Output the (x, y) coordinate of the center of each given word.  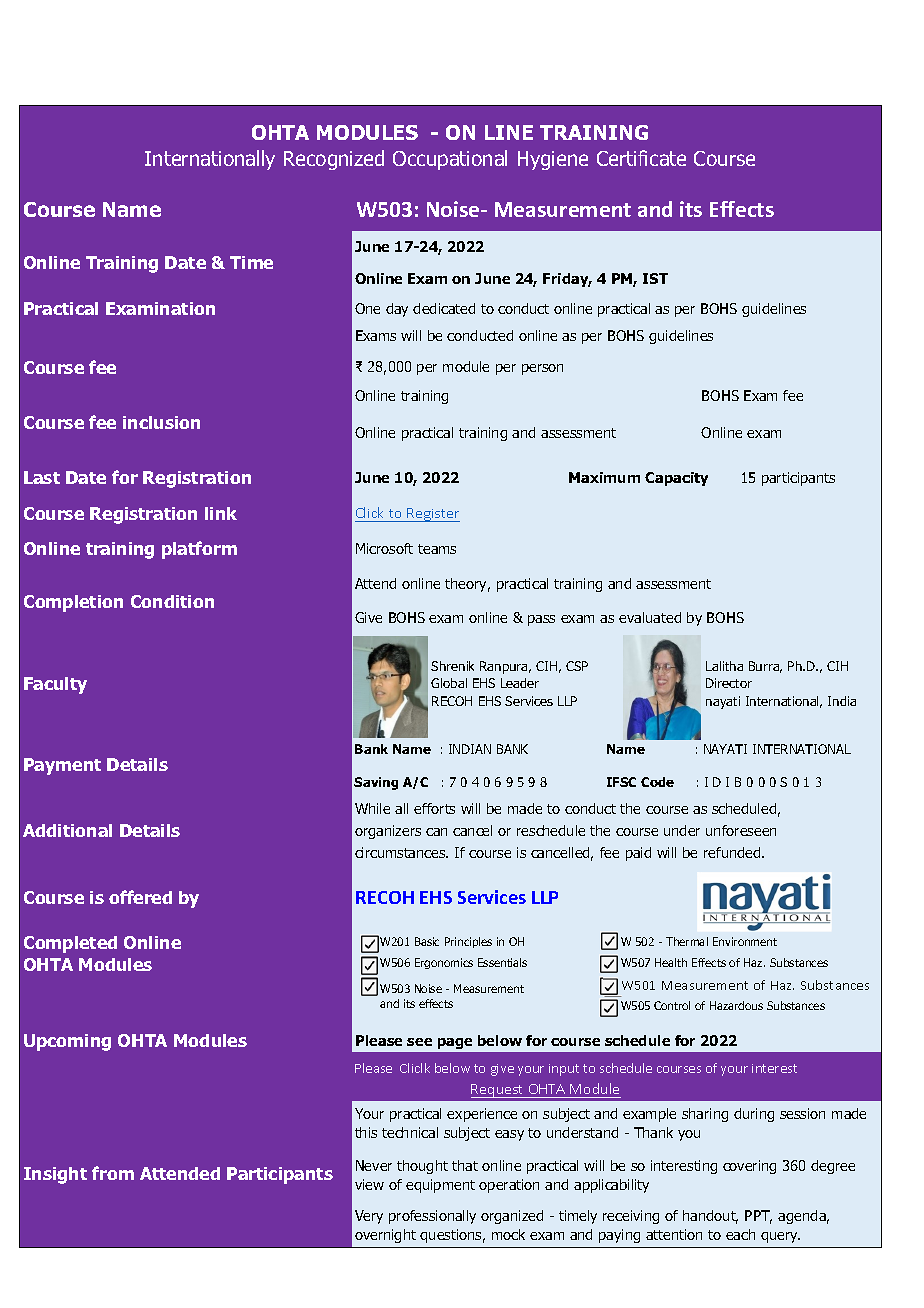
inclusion (161, 422)
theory (467, 585)
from (113, 1173)
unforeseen (741, 830)
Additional (67, 830)
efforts (434, 808)
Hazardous (736, 1005)
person (542, 369)
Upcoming (67, 1042)
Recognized (334, 160)
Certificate (641, 158)
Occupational (450, 160)
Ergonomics (444, 963)
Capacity (676, 479)
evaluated (650, 617)
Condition (172, 601)
